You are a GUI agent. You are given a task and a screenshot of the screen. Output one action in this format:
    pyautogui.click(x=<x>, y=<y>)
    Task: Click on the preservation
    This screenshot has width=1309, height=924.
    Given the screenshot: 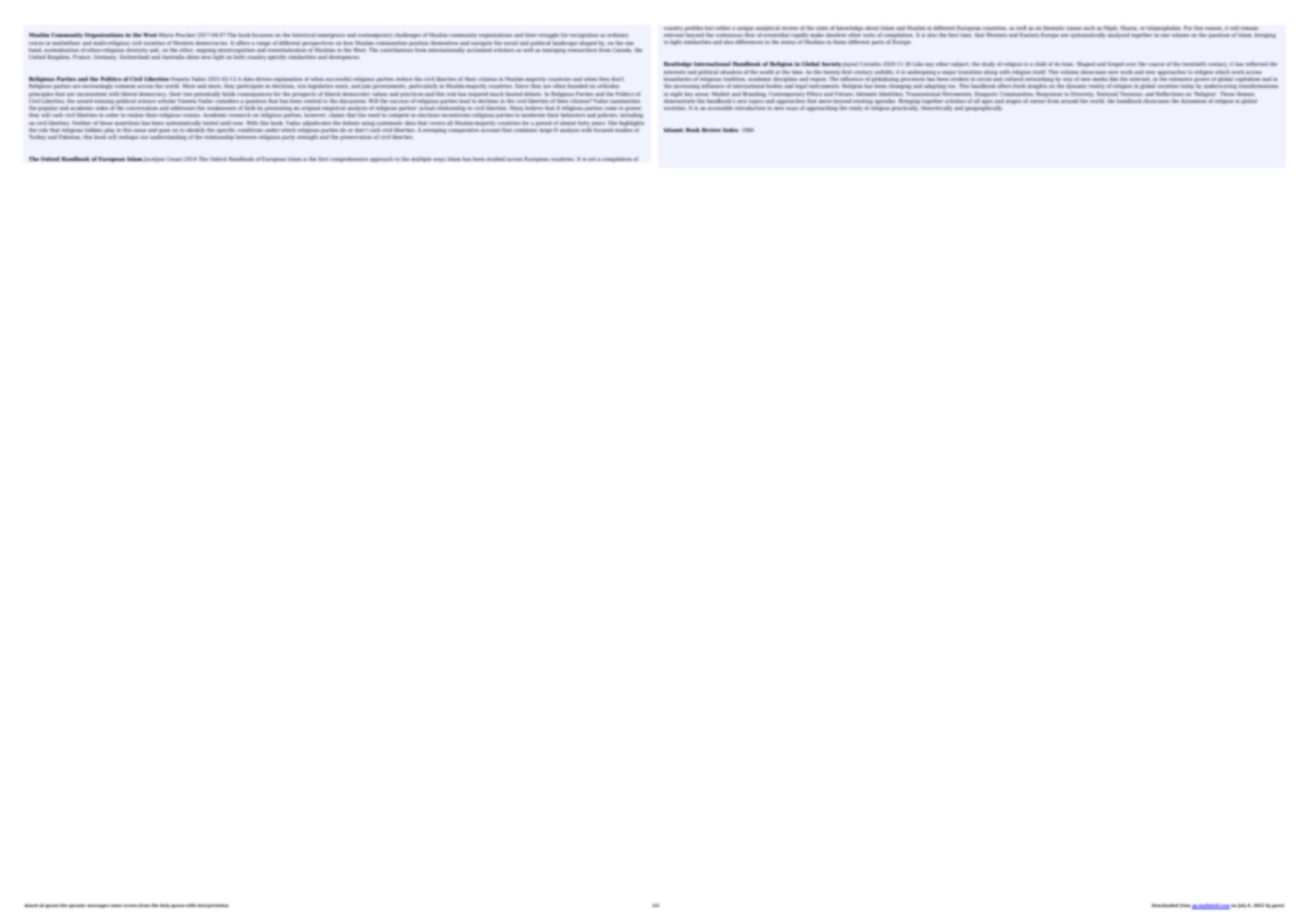 What is the action you would take?
    pyautogui.click(x=357, y=138)
